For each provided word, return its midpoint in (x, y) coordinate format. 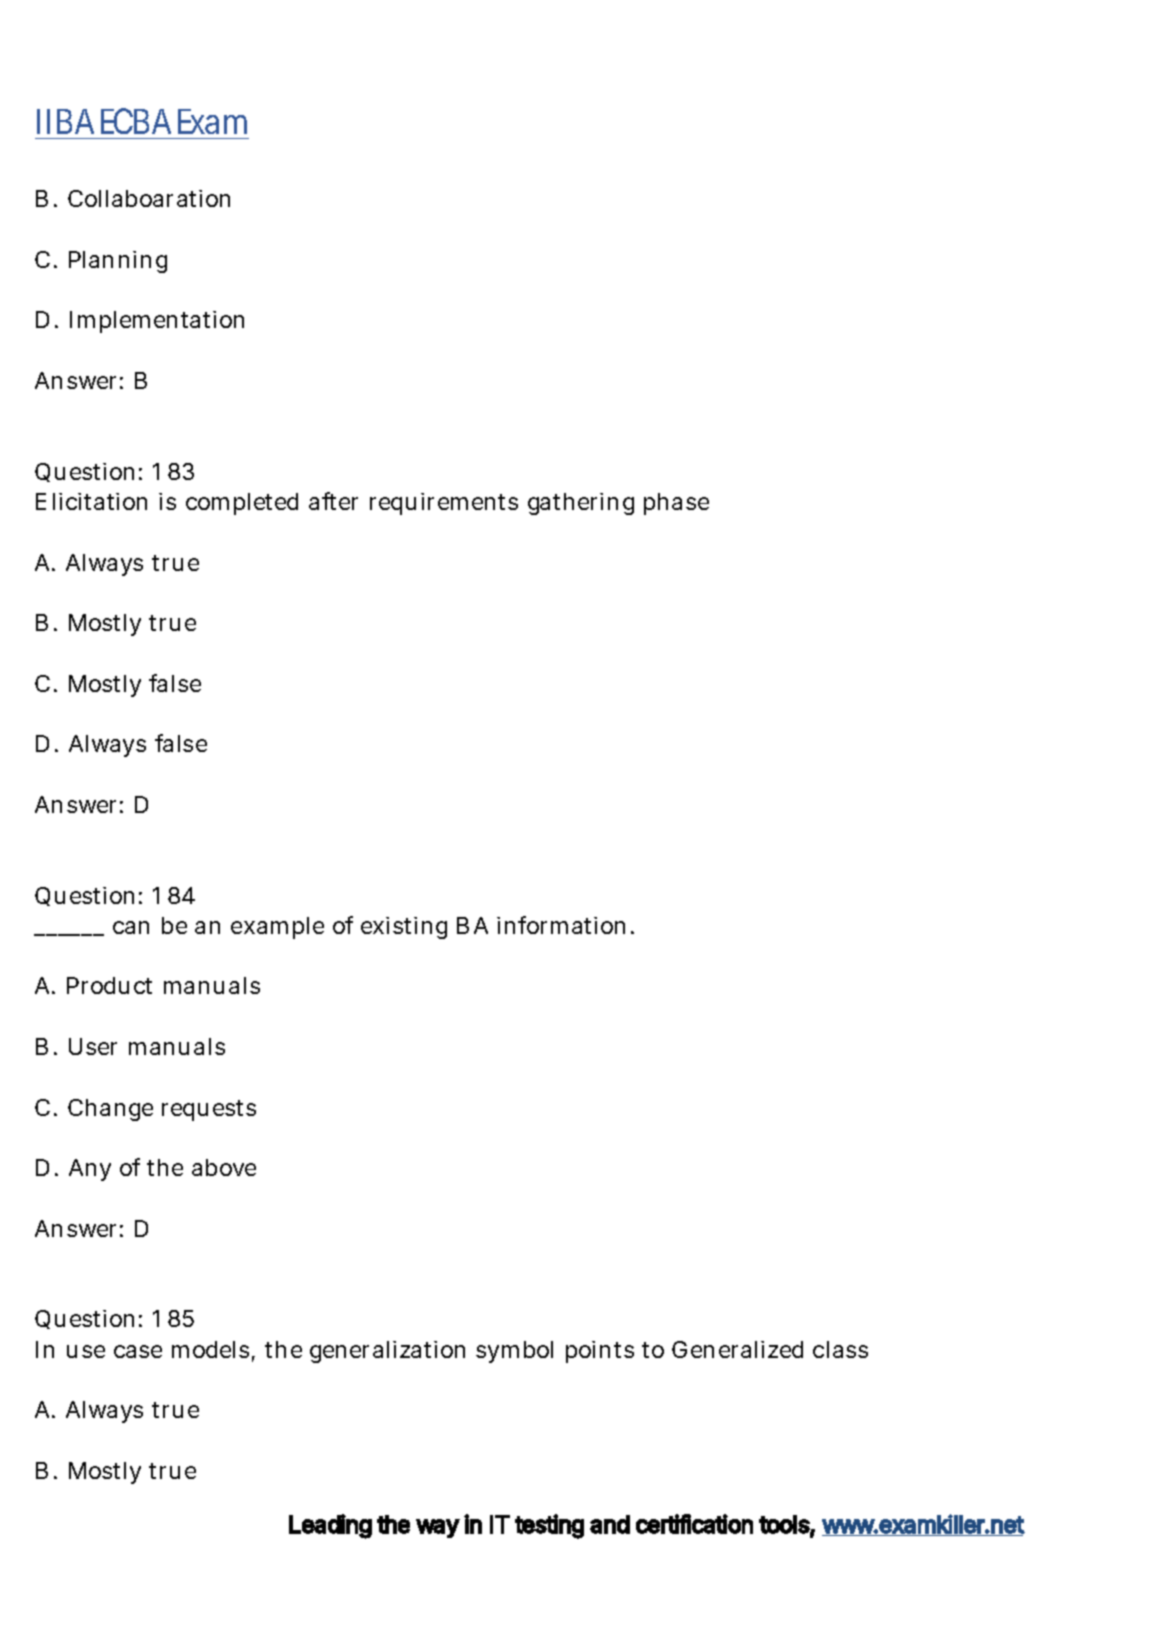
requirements (444, 504)
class (840, 1349)
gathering (581, 504)
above (224, 1167)
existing (404, 928)
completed (242, 504)
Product (109, 985)
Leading (330, 1526)
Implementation (157, 322)
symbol (514, 1352)
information (565, 925)
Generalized (737, 1349)
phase (676, 504)
